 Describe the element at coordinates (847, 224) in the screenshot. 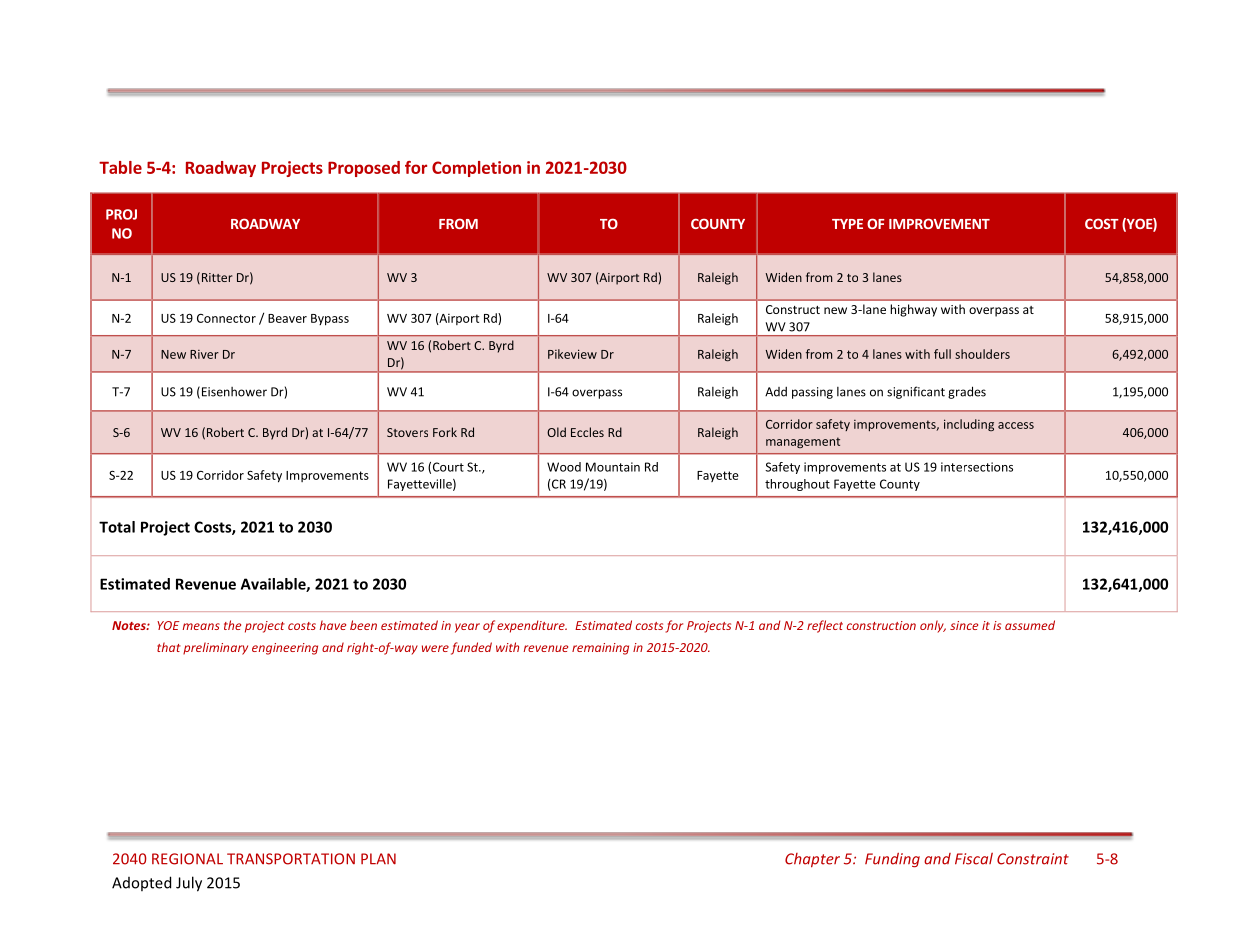

I see `TYPE` at that location.
